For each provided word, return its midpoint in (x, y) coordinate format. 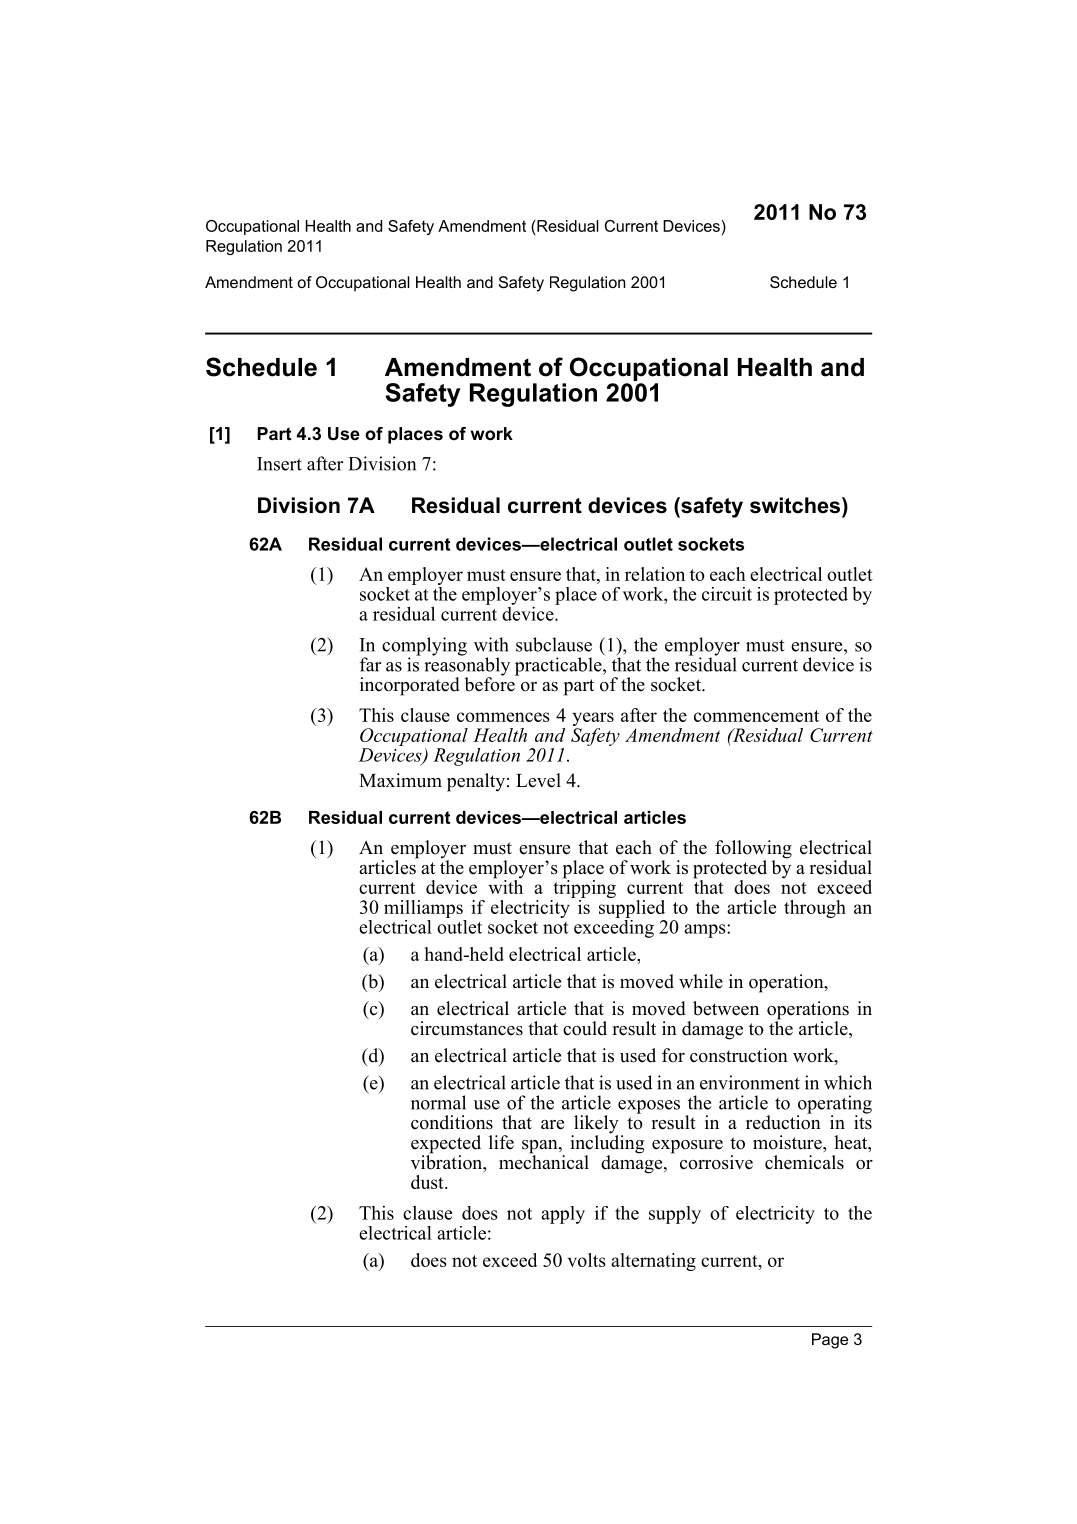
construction (739, 1055)
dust (428, 1182)
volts (587, 1260)
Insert (279, 464)
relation (655, 574)
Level (538, 780)
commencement (756, 716)
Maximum (400, 780)
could (585, 1028)
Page (830, 1341)
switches (795, 505)
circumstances (467, 1028)
